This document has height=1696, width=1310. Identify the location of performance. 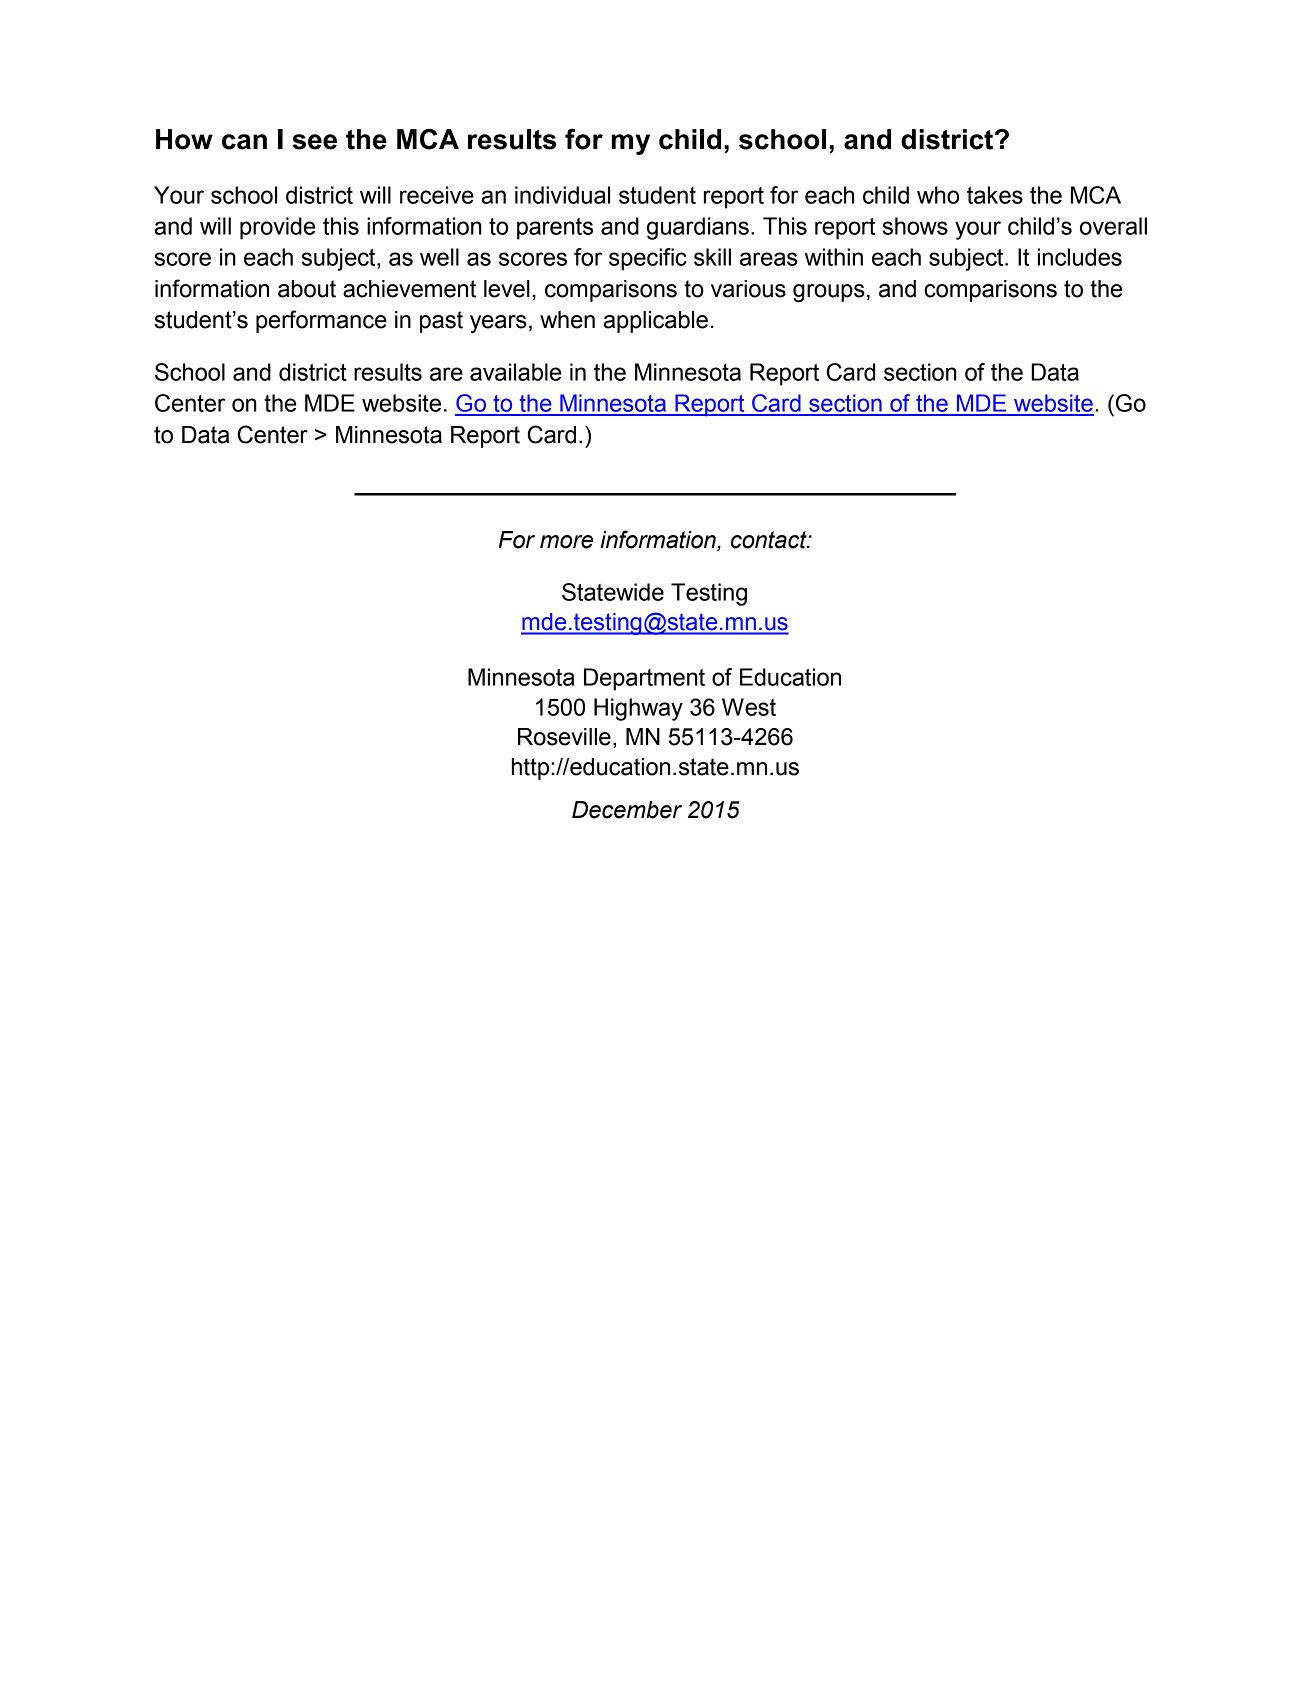
(321, 321).
